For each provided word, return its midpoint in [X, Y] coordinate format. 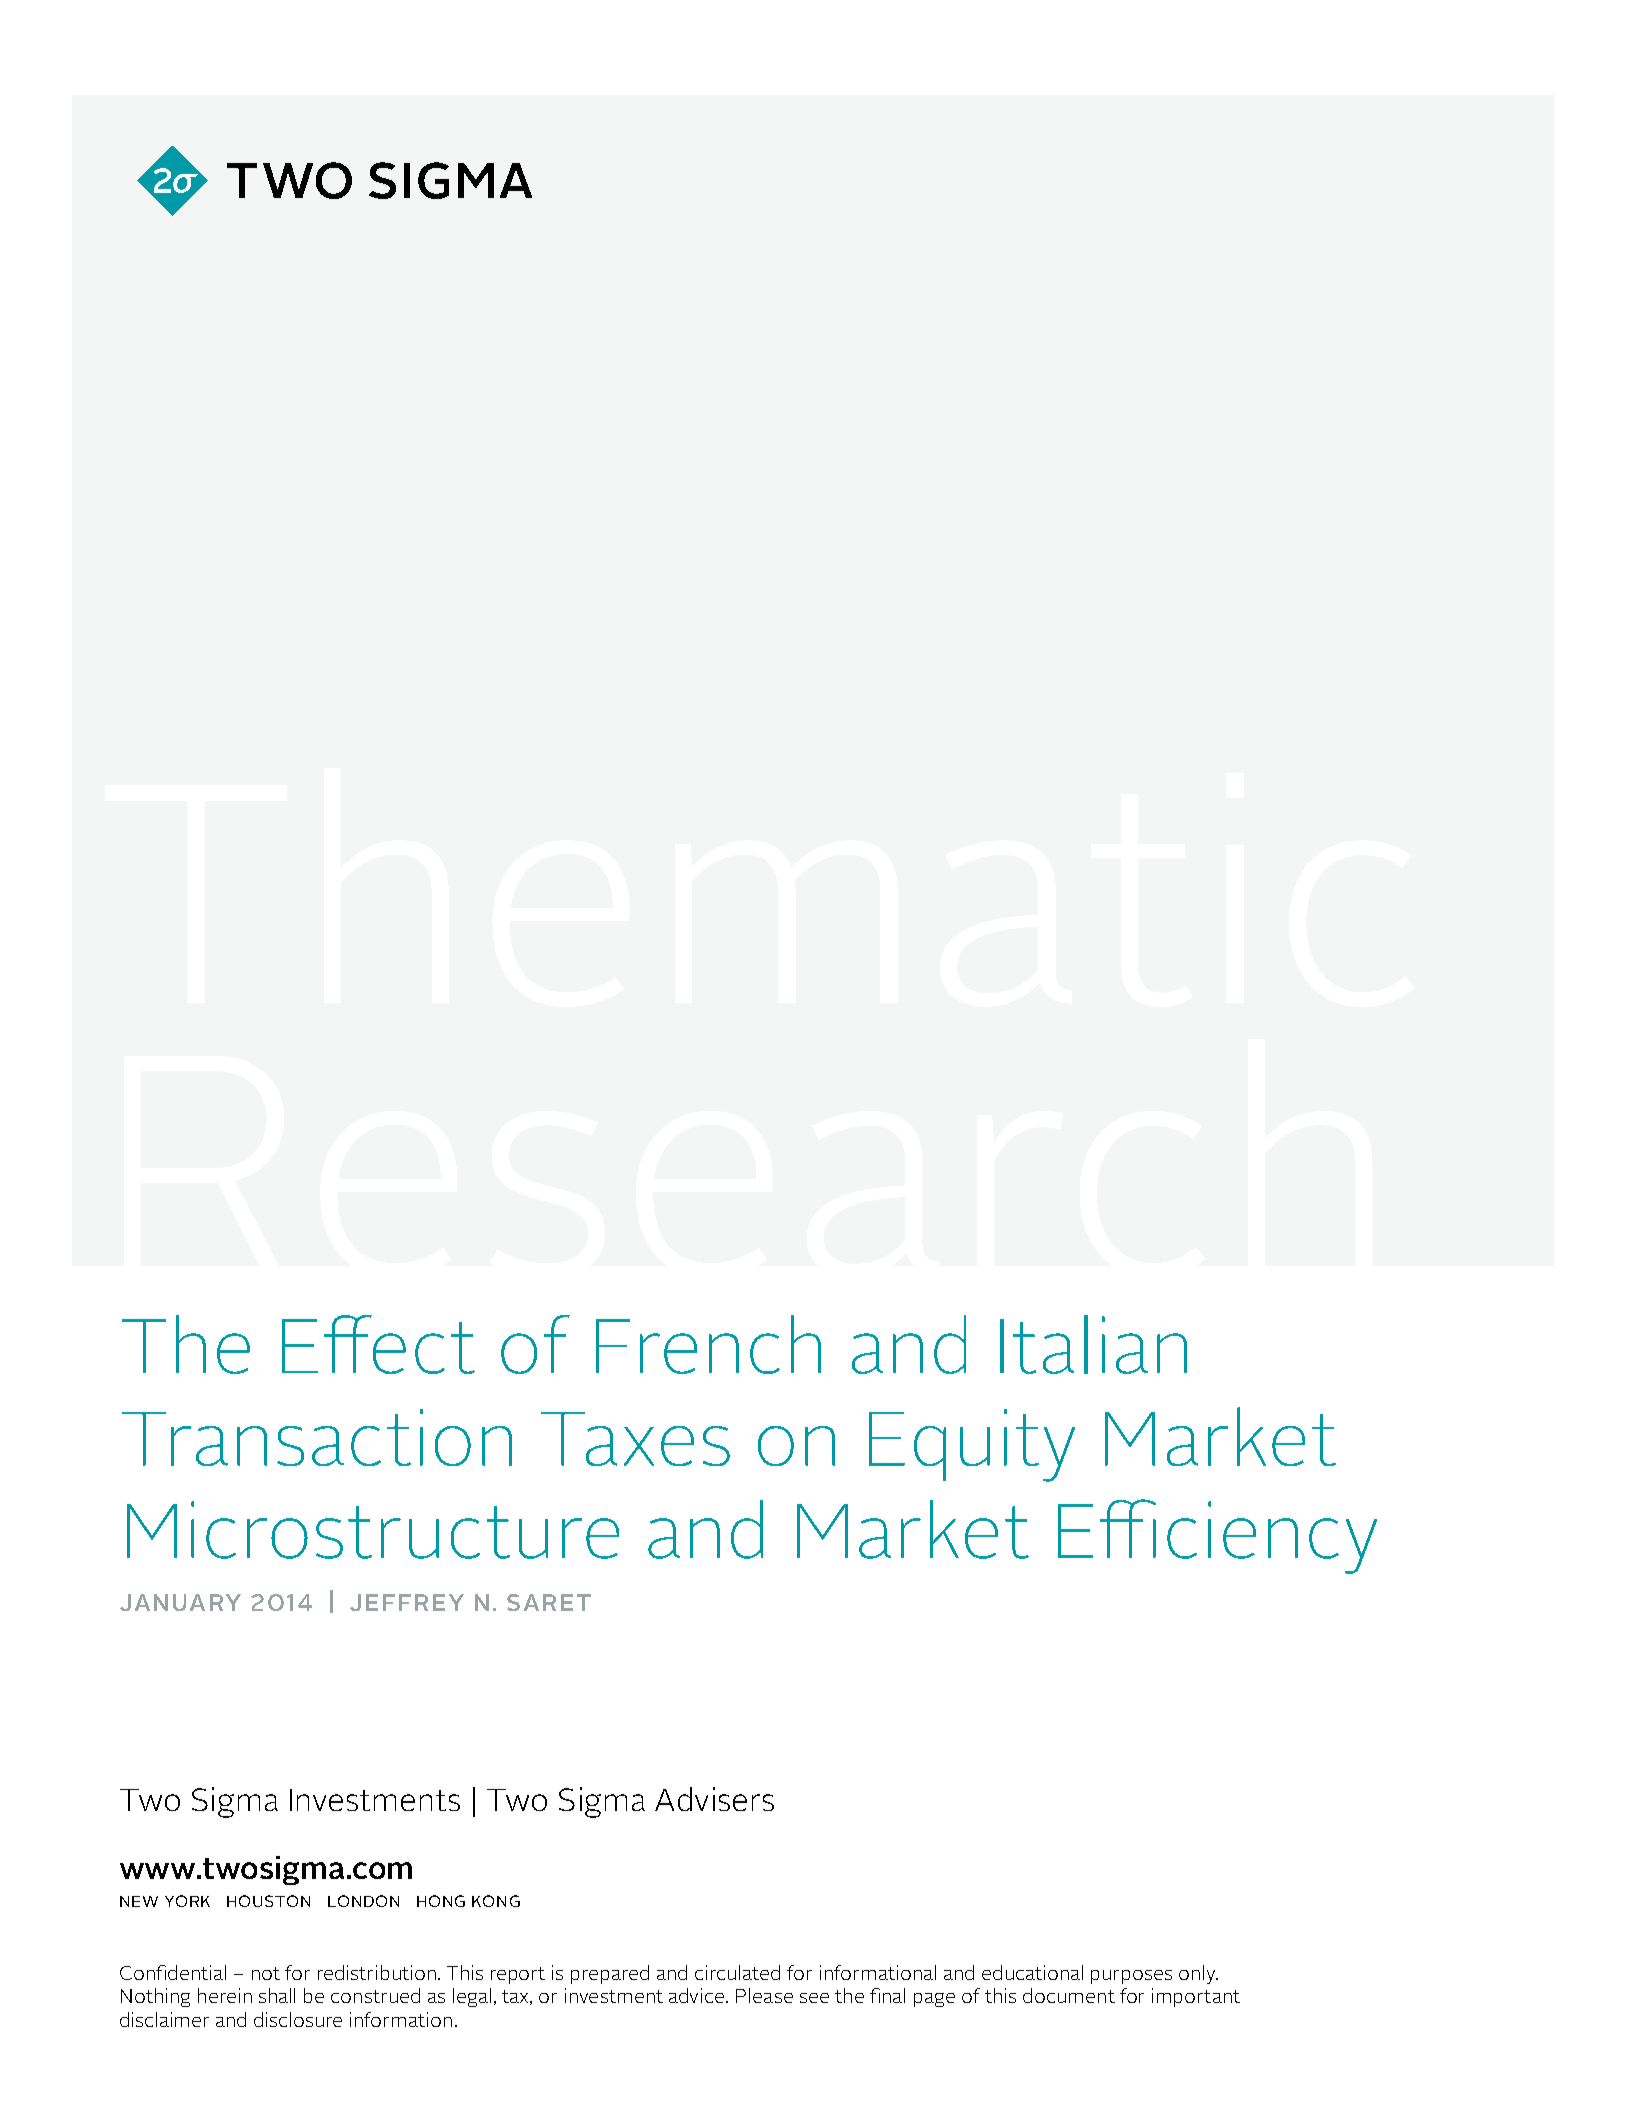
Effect [378, 1344]
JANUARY [180, 1602]
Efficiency [1217, 1536]
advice [698, 1995]
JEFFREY [407, 1602]
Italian [1093, 1344]
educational [1032, 1972]
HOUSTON [268, 1901]
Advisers [714, 1799]
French [708, 1344]
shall [277, 1995]
